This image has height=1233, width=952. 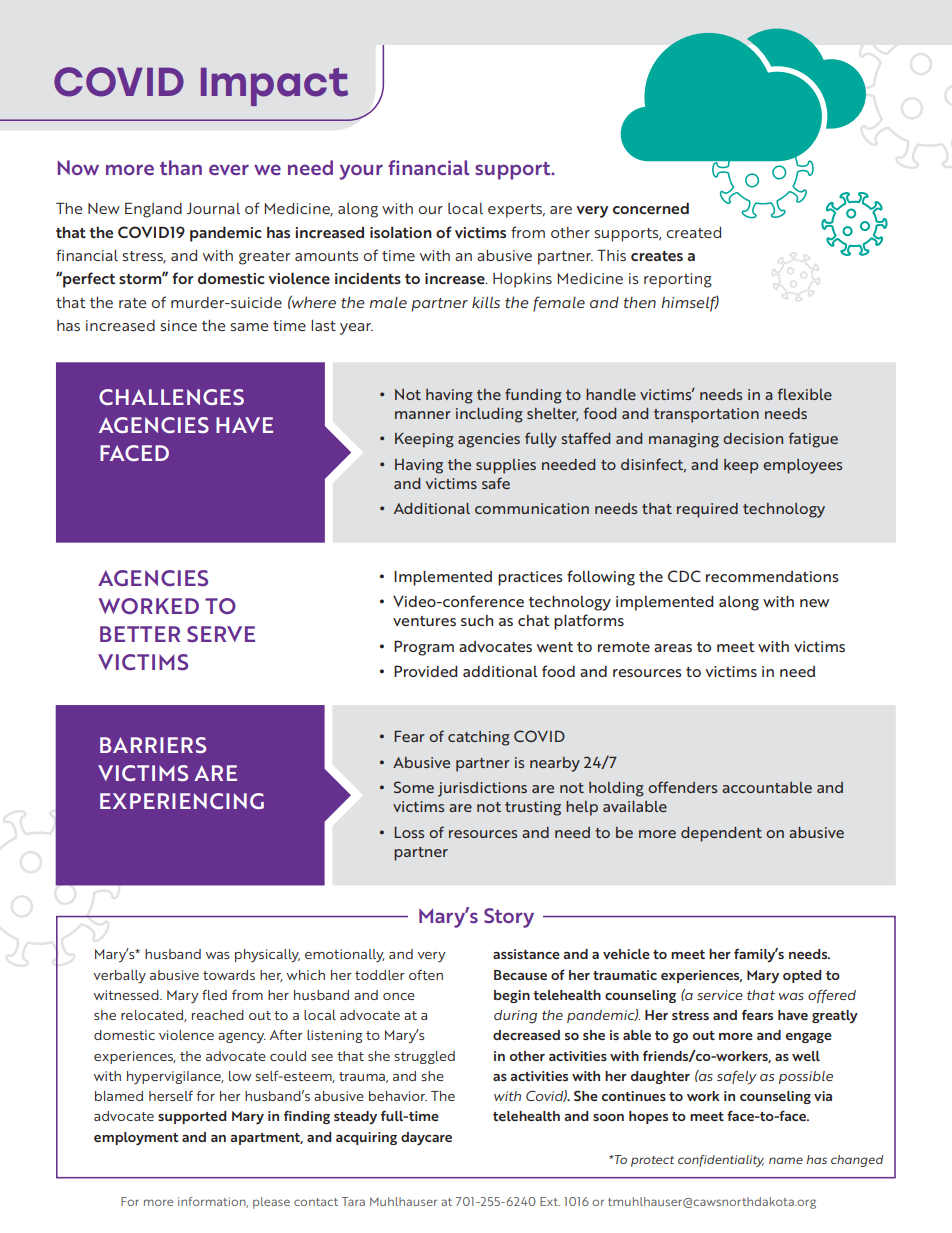 What do you see at coordinates (673, 648) in the image?
I see `areas` at bounding box center [673, 648].
